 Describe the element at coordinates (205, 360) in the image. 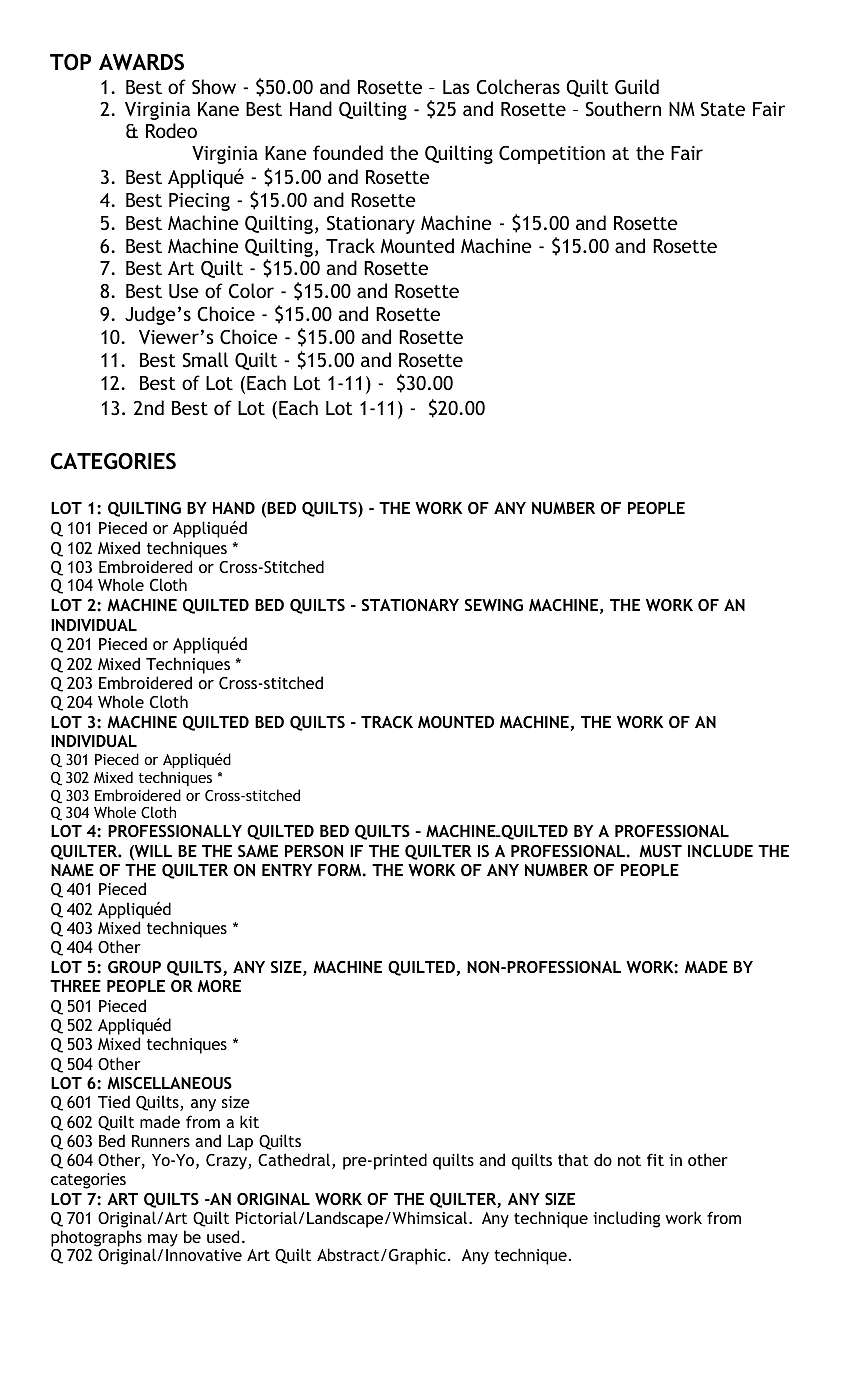

I see `Small` at that location.
